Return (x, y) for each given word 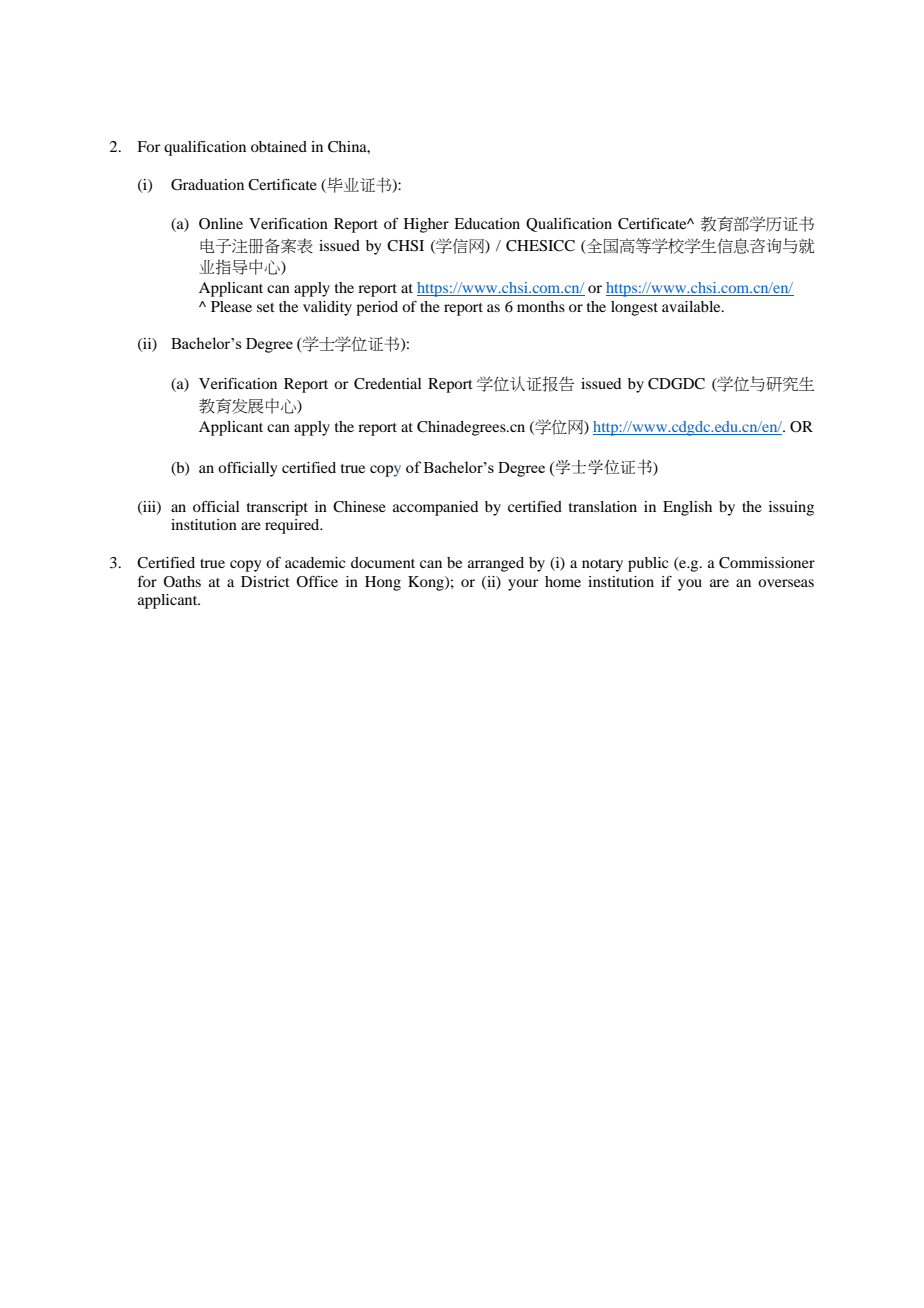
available (692, 306)
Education (487, 223)
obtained (279, 146)
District (265, 581)
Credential (388, 384)
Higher (426, 225)
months (541, 306)
